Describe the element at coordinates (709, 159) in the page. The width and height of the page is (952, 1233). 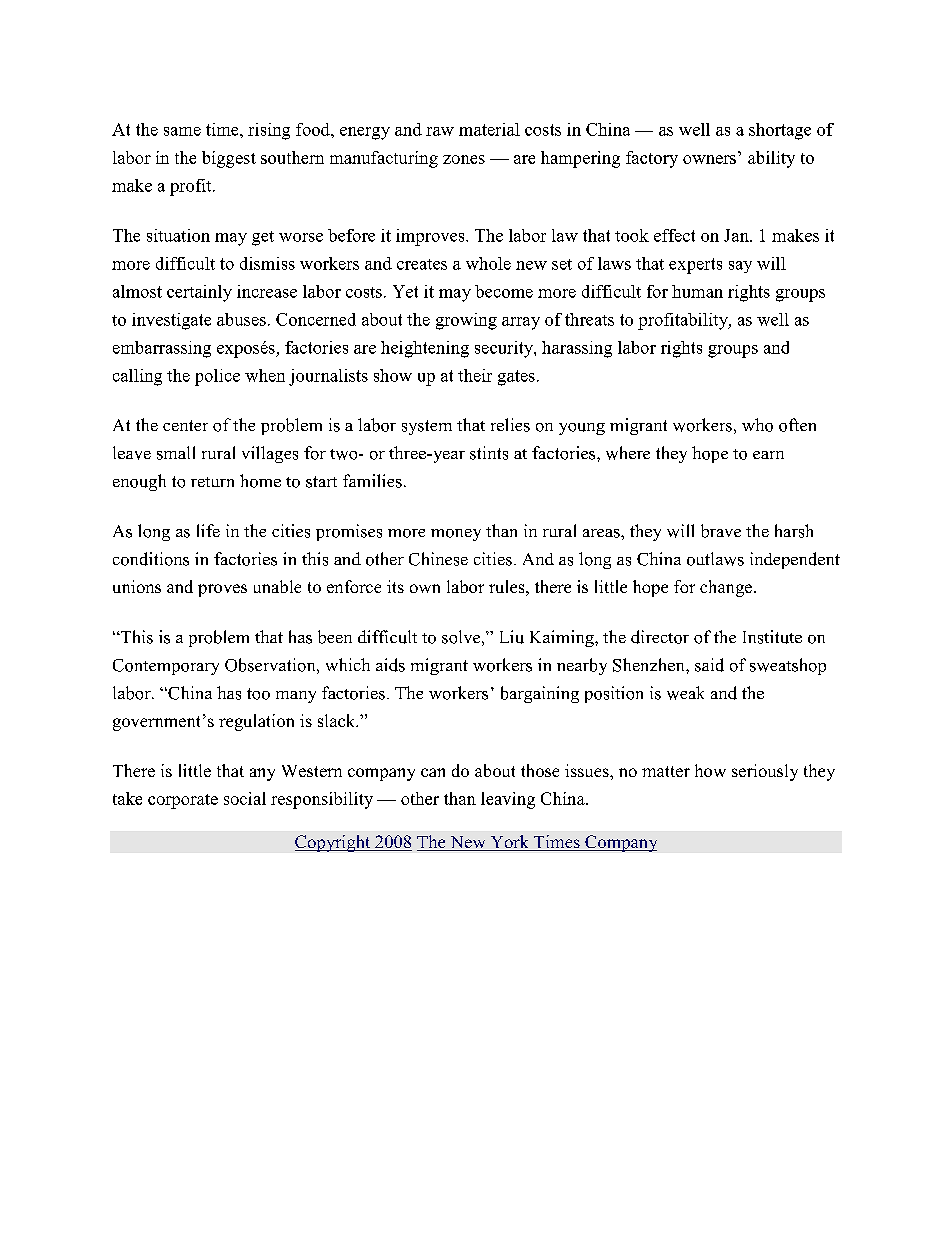
I see `owners` at that location.
